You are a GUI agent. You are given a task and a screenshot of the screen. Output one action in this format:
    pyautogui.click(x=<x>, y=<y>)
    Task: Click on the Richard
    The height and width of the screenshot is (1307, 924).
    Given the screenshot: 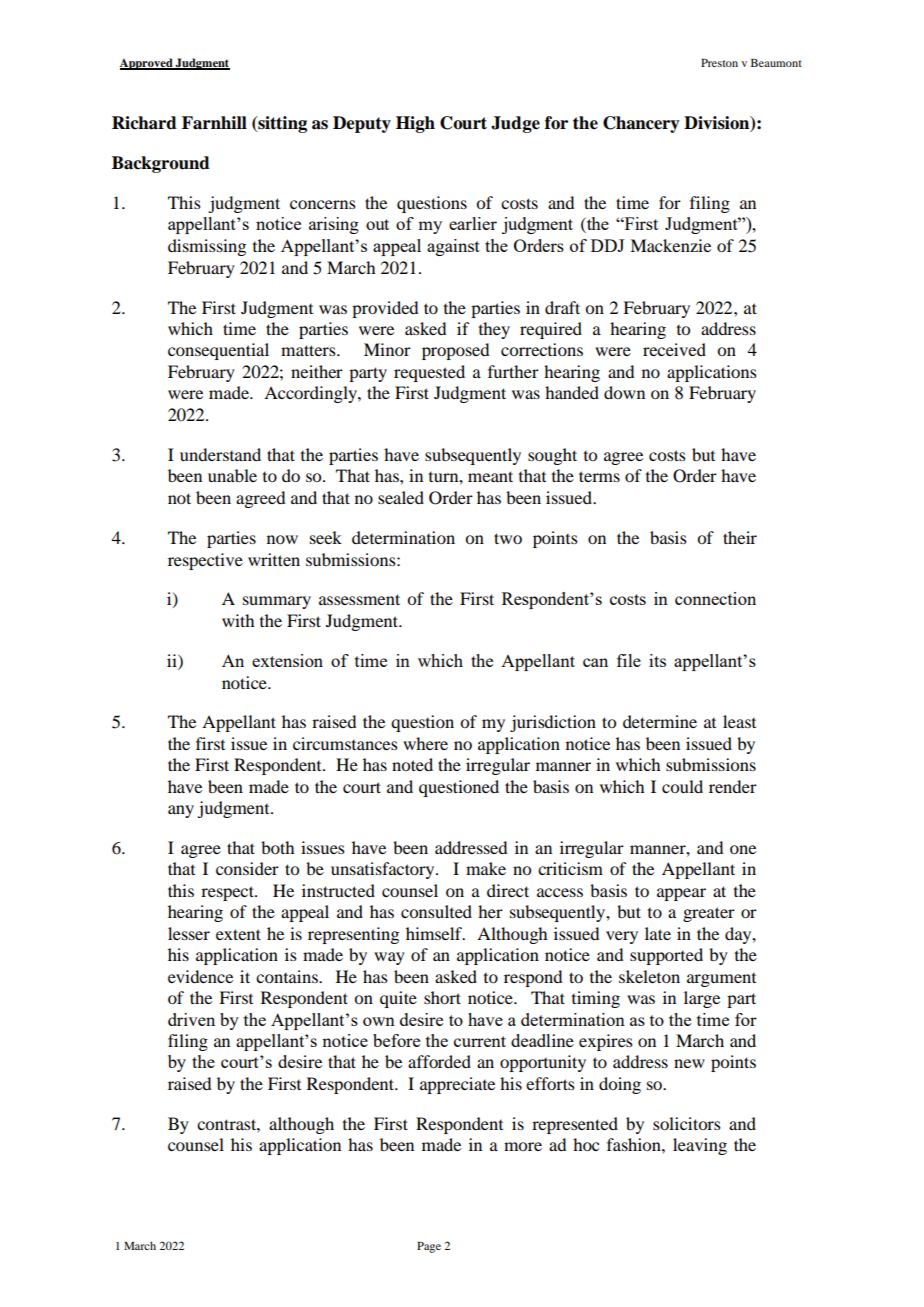 What is the action you would take?
    pyautogui.click(x=144, y=123)
